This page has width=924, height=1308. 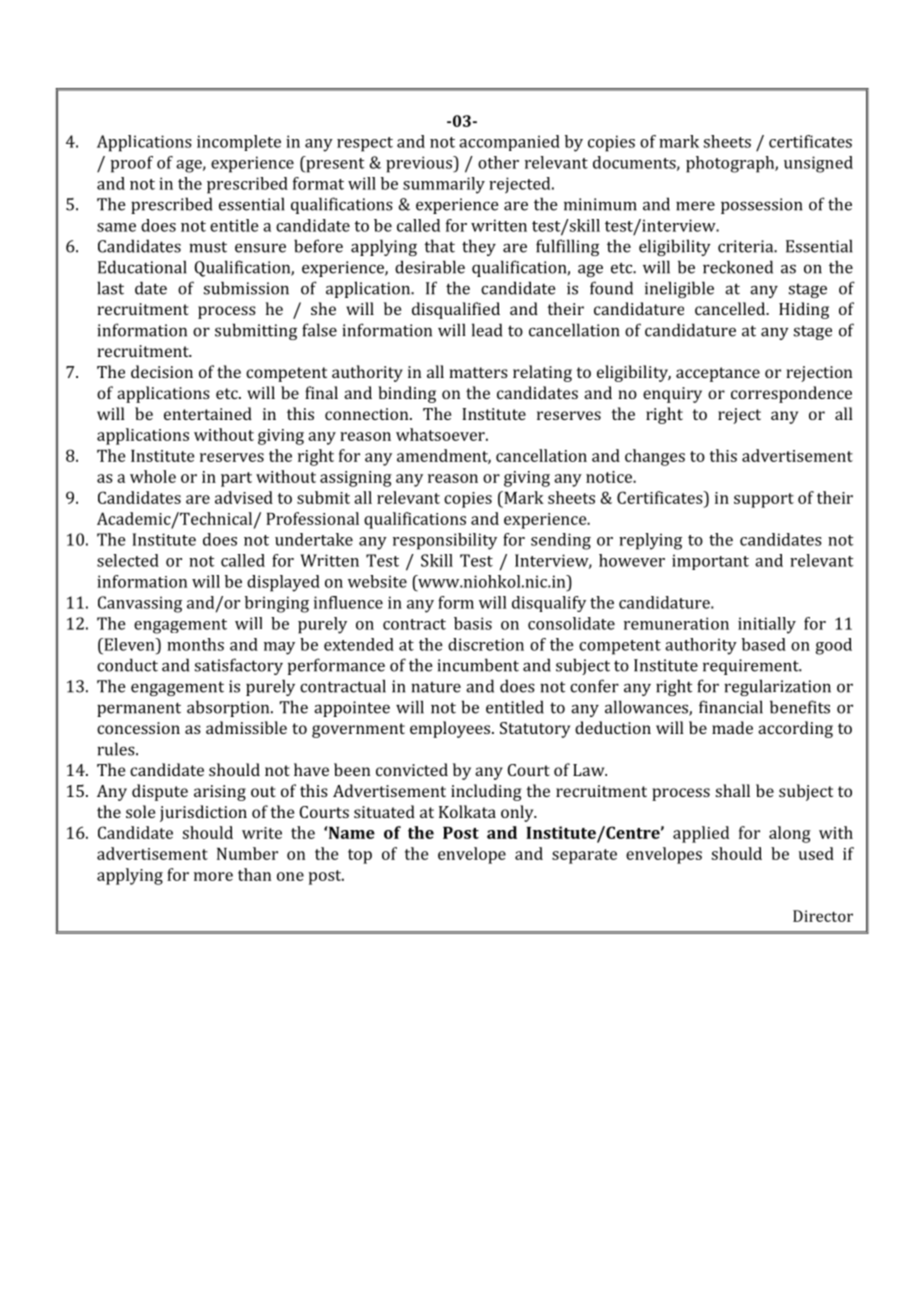 I want to click on decision, so click(x=162, y=371).
